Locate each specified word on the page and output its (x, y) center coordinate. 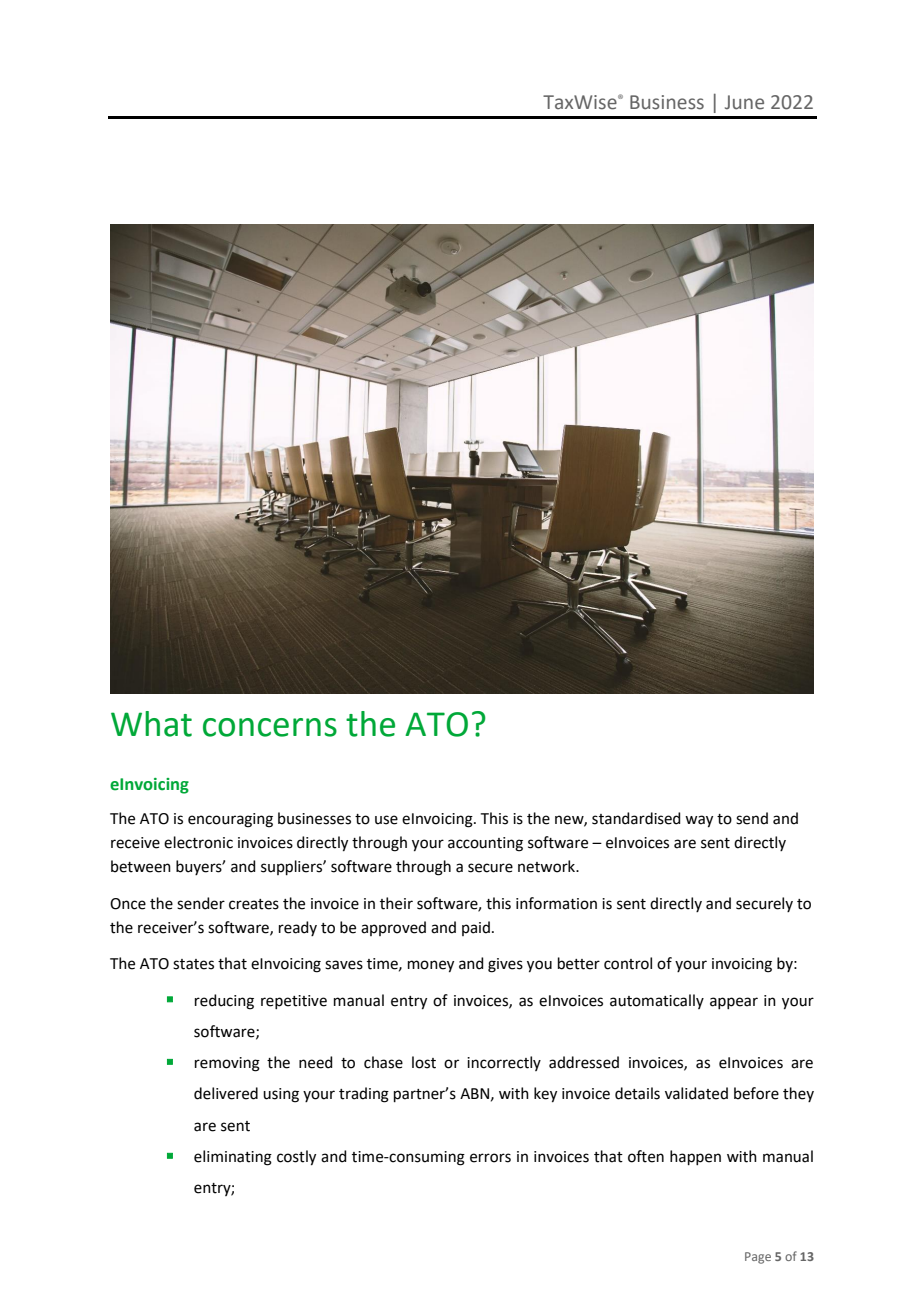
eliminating (233, 1158)
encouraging (230, 820)
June (744, 102)
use (386, 820)
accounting (485, 844)
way (699, 821)
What (151, 724)
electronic (198, 842)
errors (490, 1158)
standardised (636, 818)
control (628, 963)
